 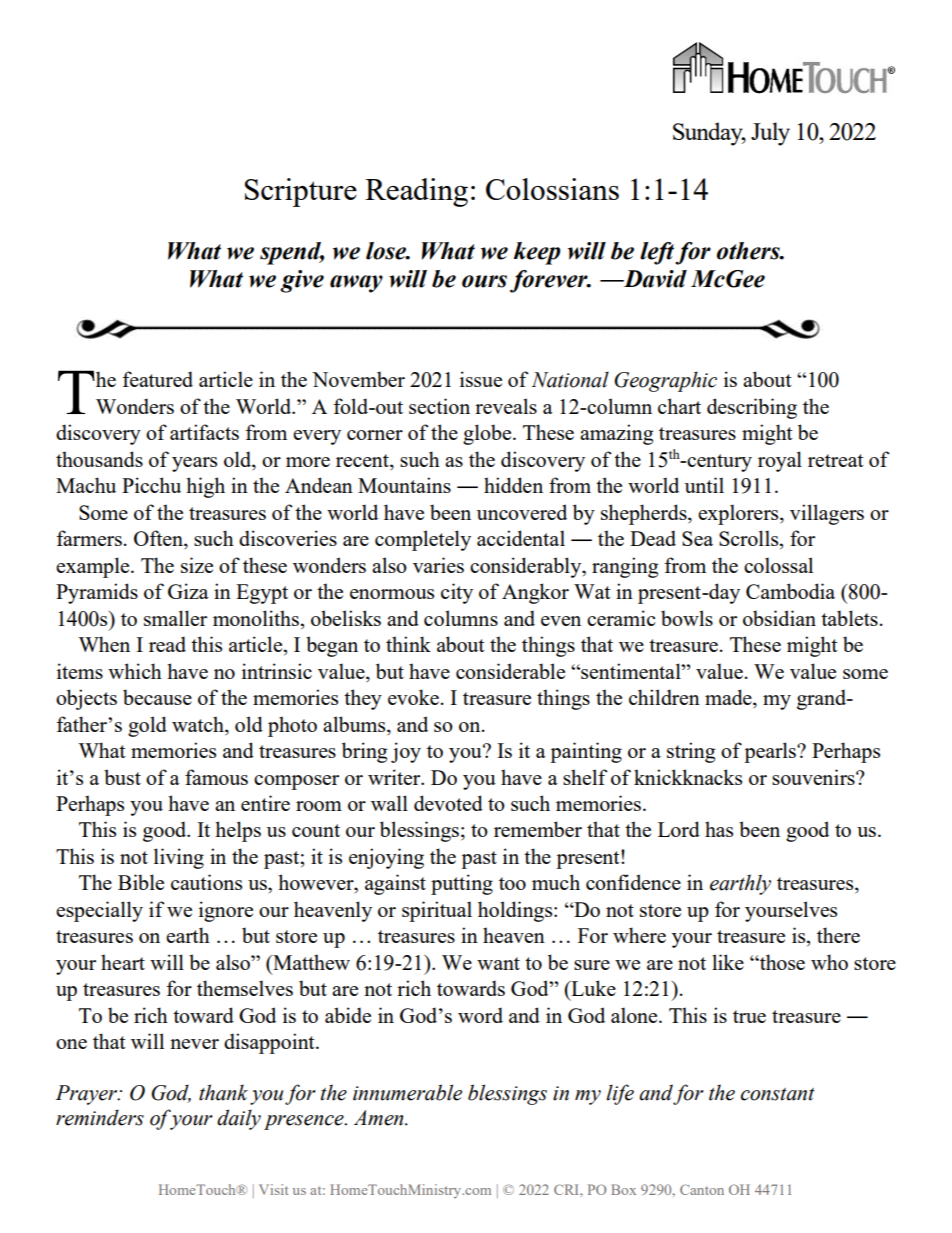 What do you see at coordinates (658, 253) in the screenshot?
I see `left` at bounding box center [658, 253].
